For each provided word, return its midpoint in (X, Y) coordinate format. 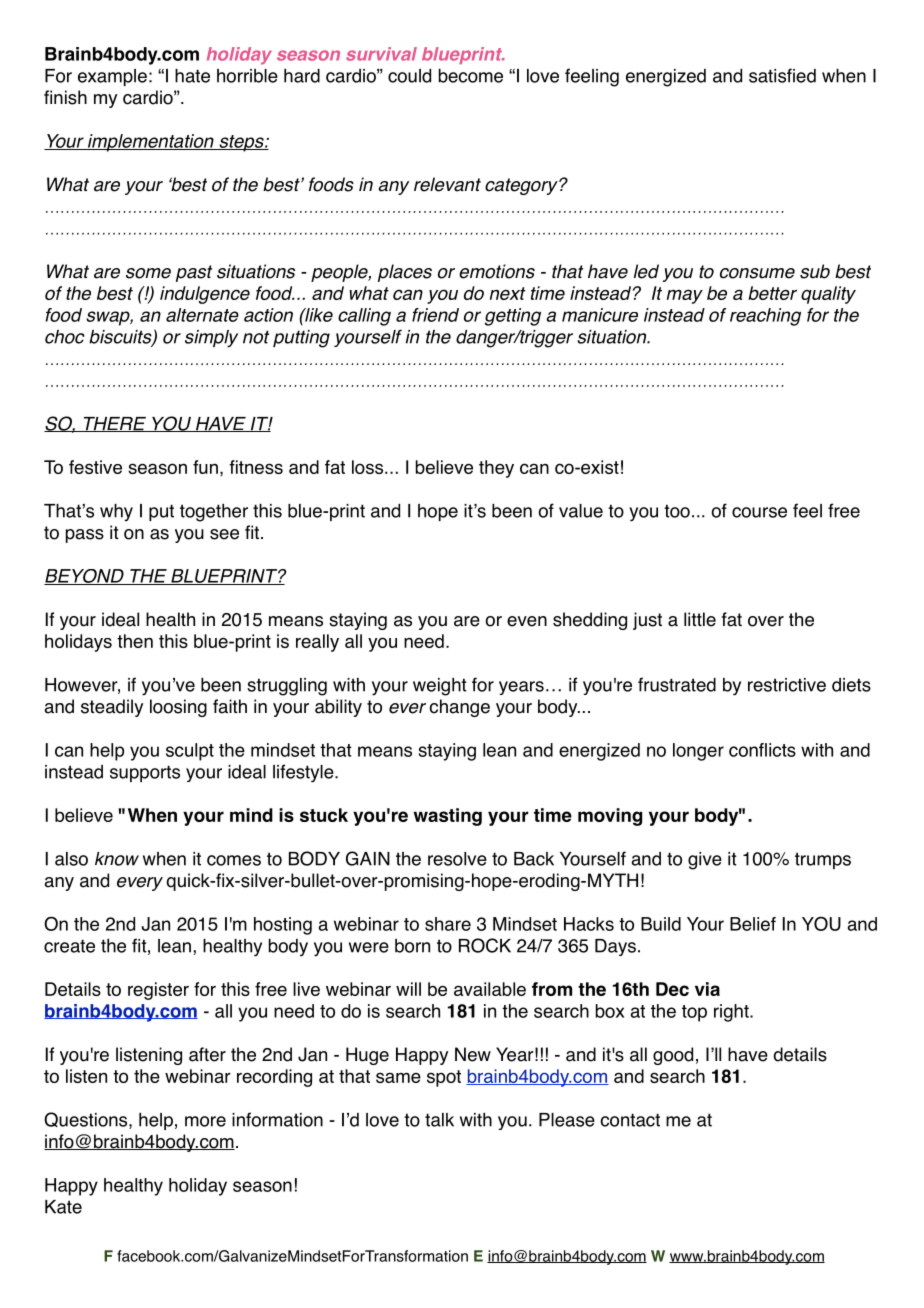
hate (192, 76)
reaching (765, 317)
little (700, 619)
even (527, 621)
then (135, 641)
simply (211, 339)
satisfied (782, 75)
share (448, 924)
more (205, 1121)
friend (435, 315)
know (117, 859)
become (471, 76)
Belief (753, 924)
